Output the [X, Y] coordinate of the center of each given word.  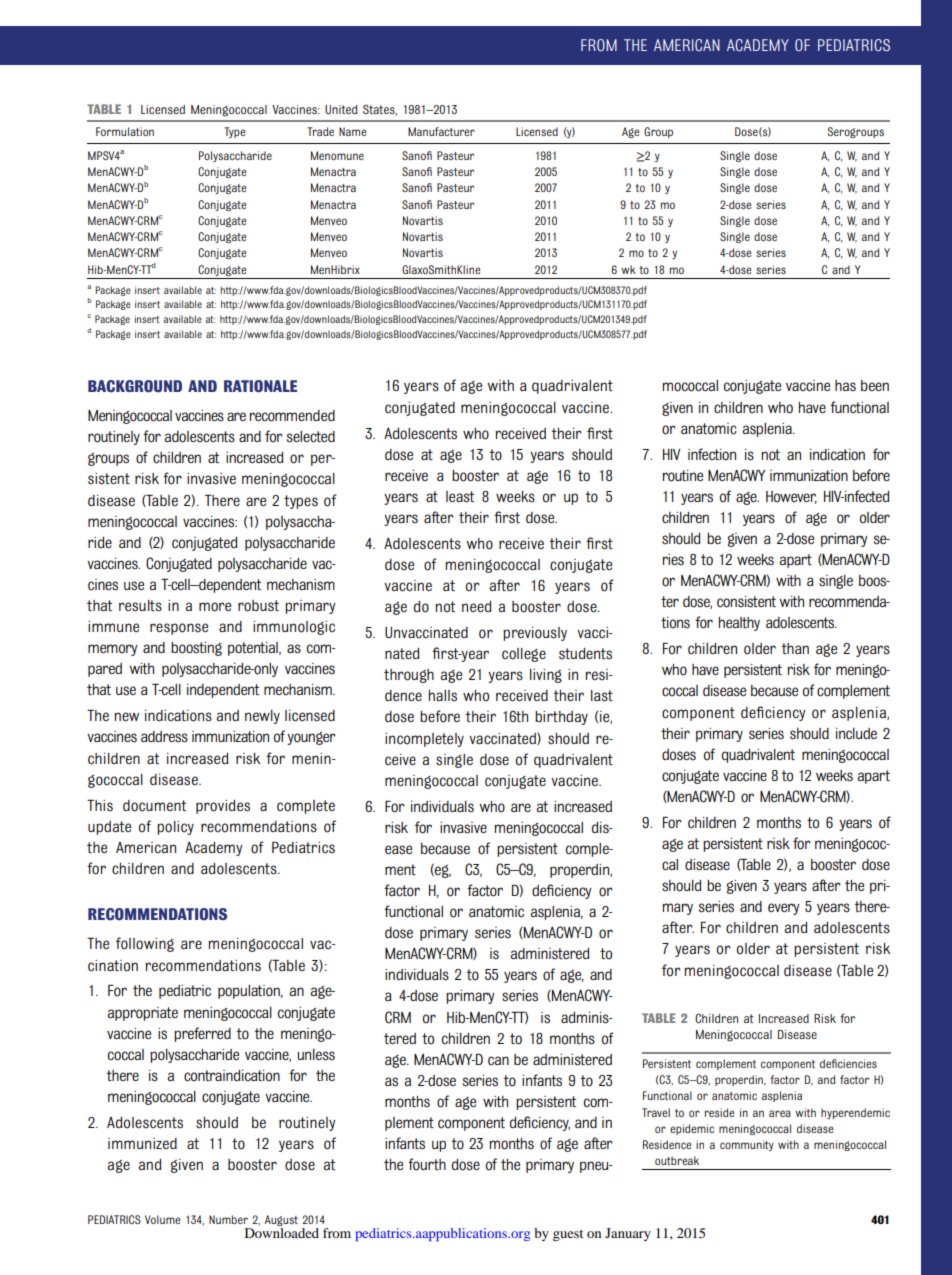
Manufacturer [441, 131]
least [460, 497]
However [791, 497]
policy [175, 828]
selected [311, 437]
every [783, 909]
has [845, 386]
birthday [561, 718]
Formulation [125, 131]
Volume [162, 1219]
